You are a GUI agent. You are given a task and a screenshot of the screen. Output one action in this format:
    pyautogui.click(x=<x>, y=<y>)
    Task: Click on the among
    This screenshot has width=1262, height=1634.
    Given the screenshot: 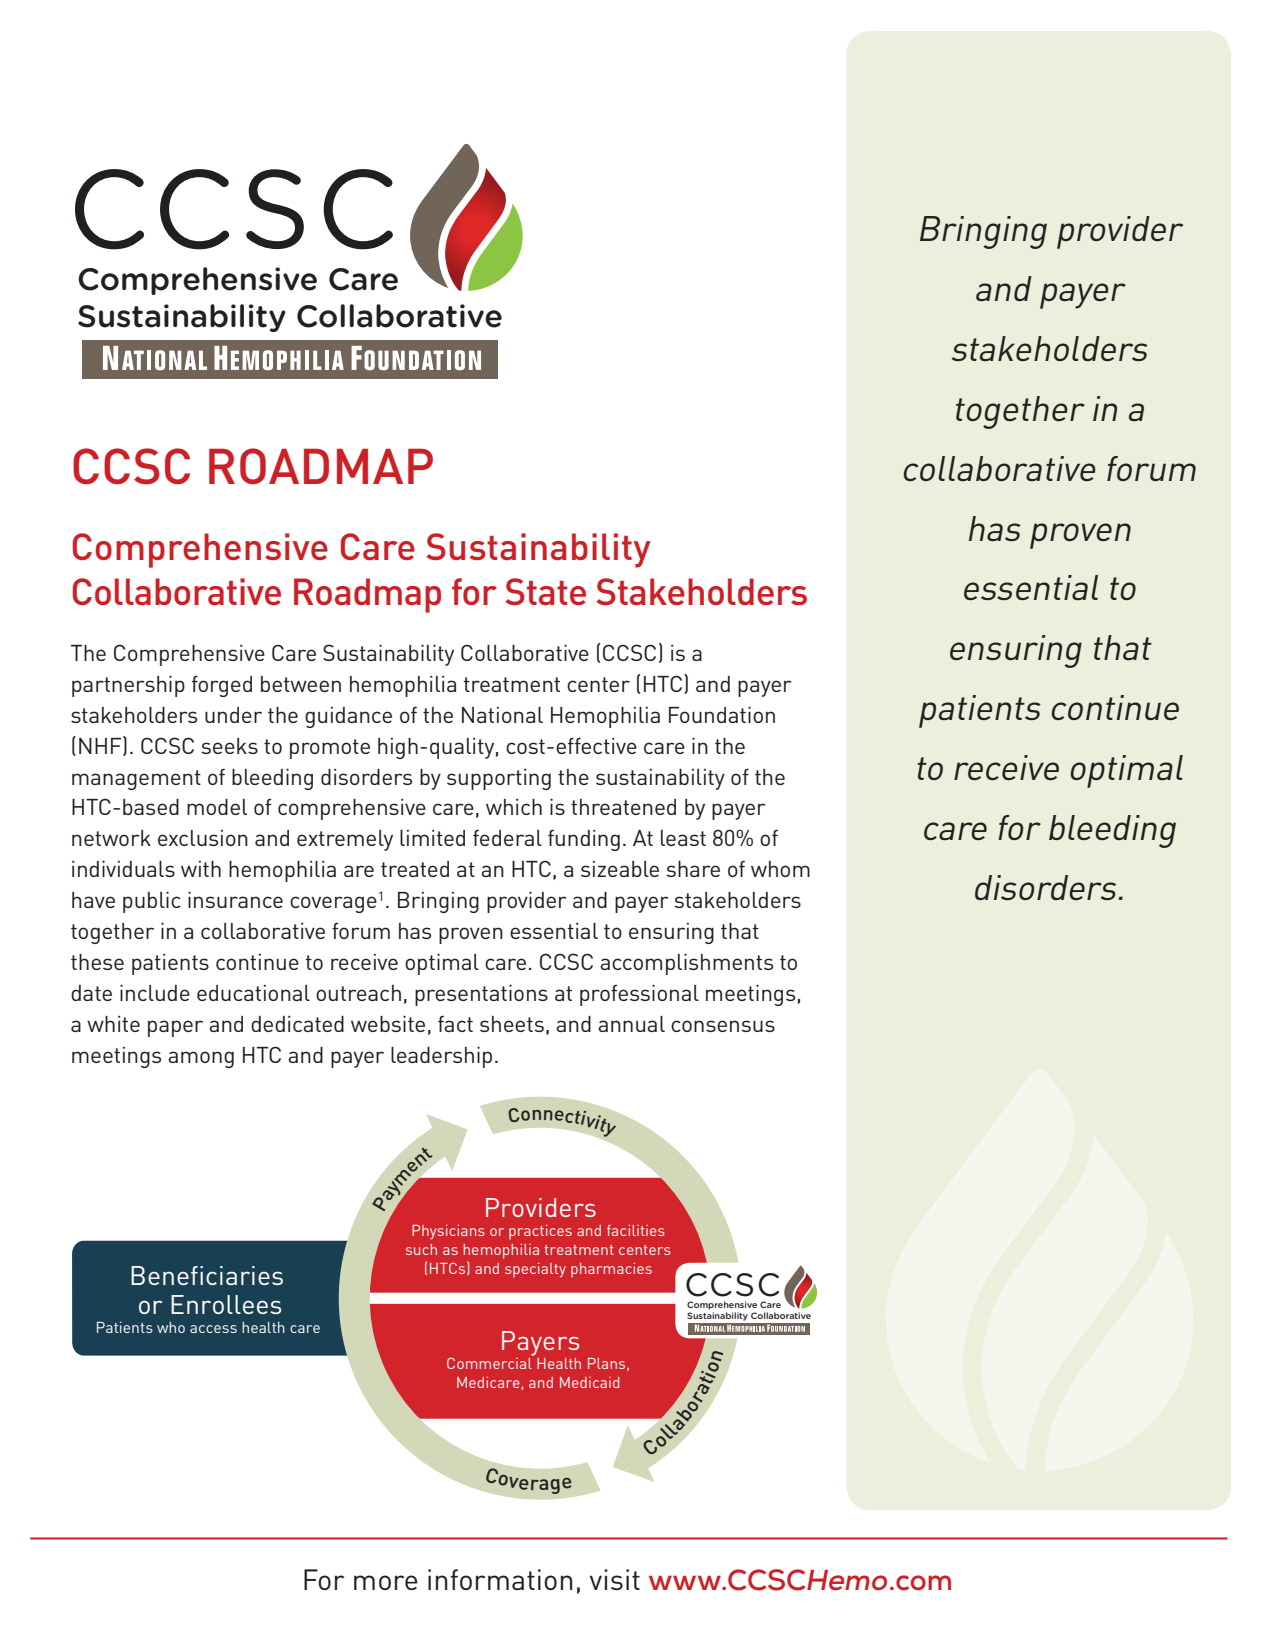 What is the action you would take?
    pyautogui.click(x=201, y=1059)
